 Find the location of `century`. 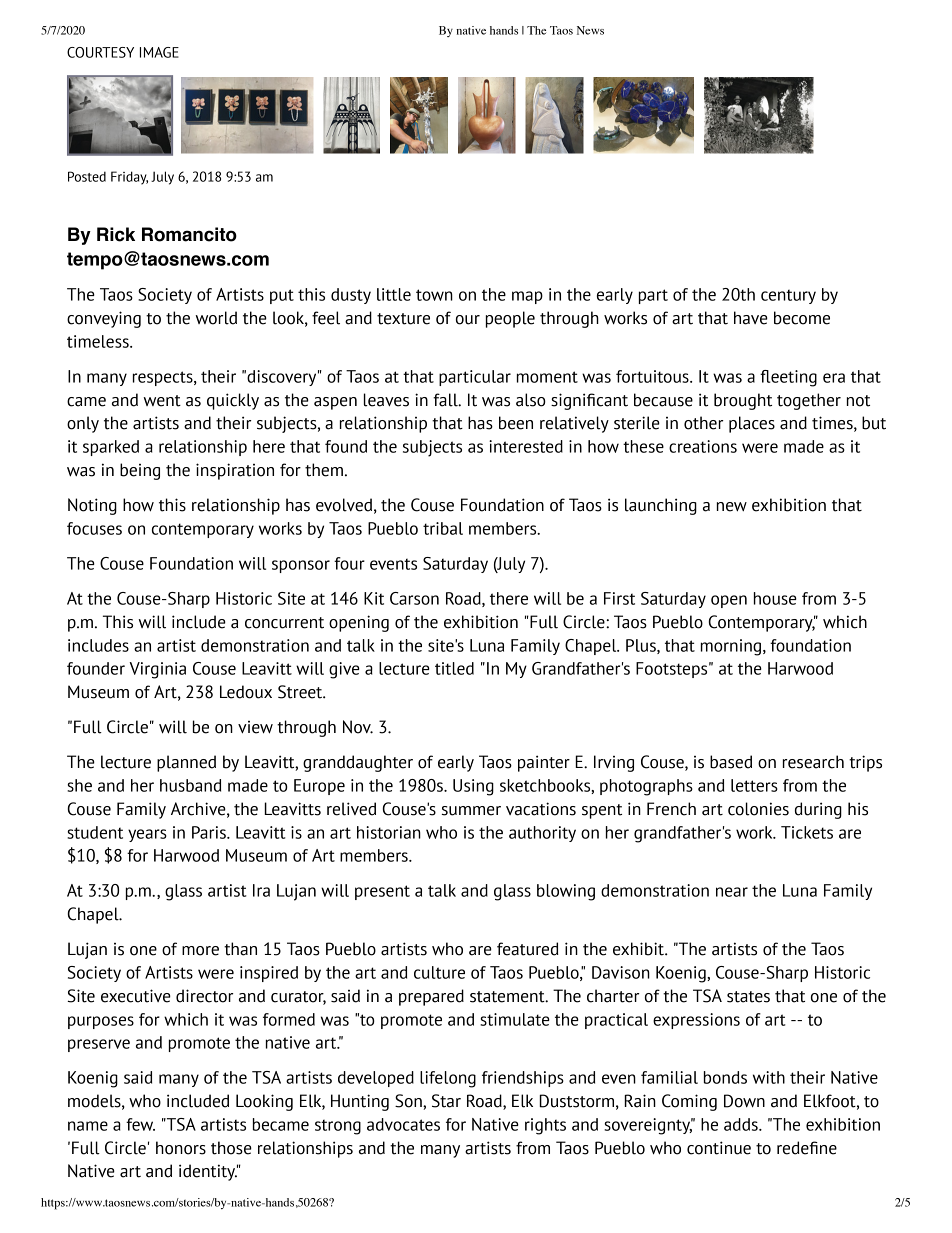

century is located at coordinates (788, 297).
